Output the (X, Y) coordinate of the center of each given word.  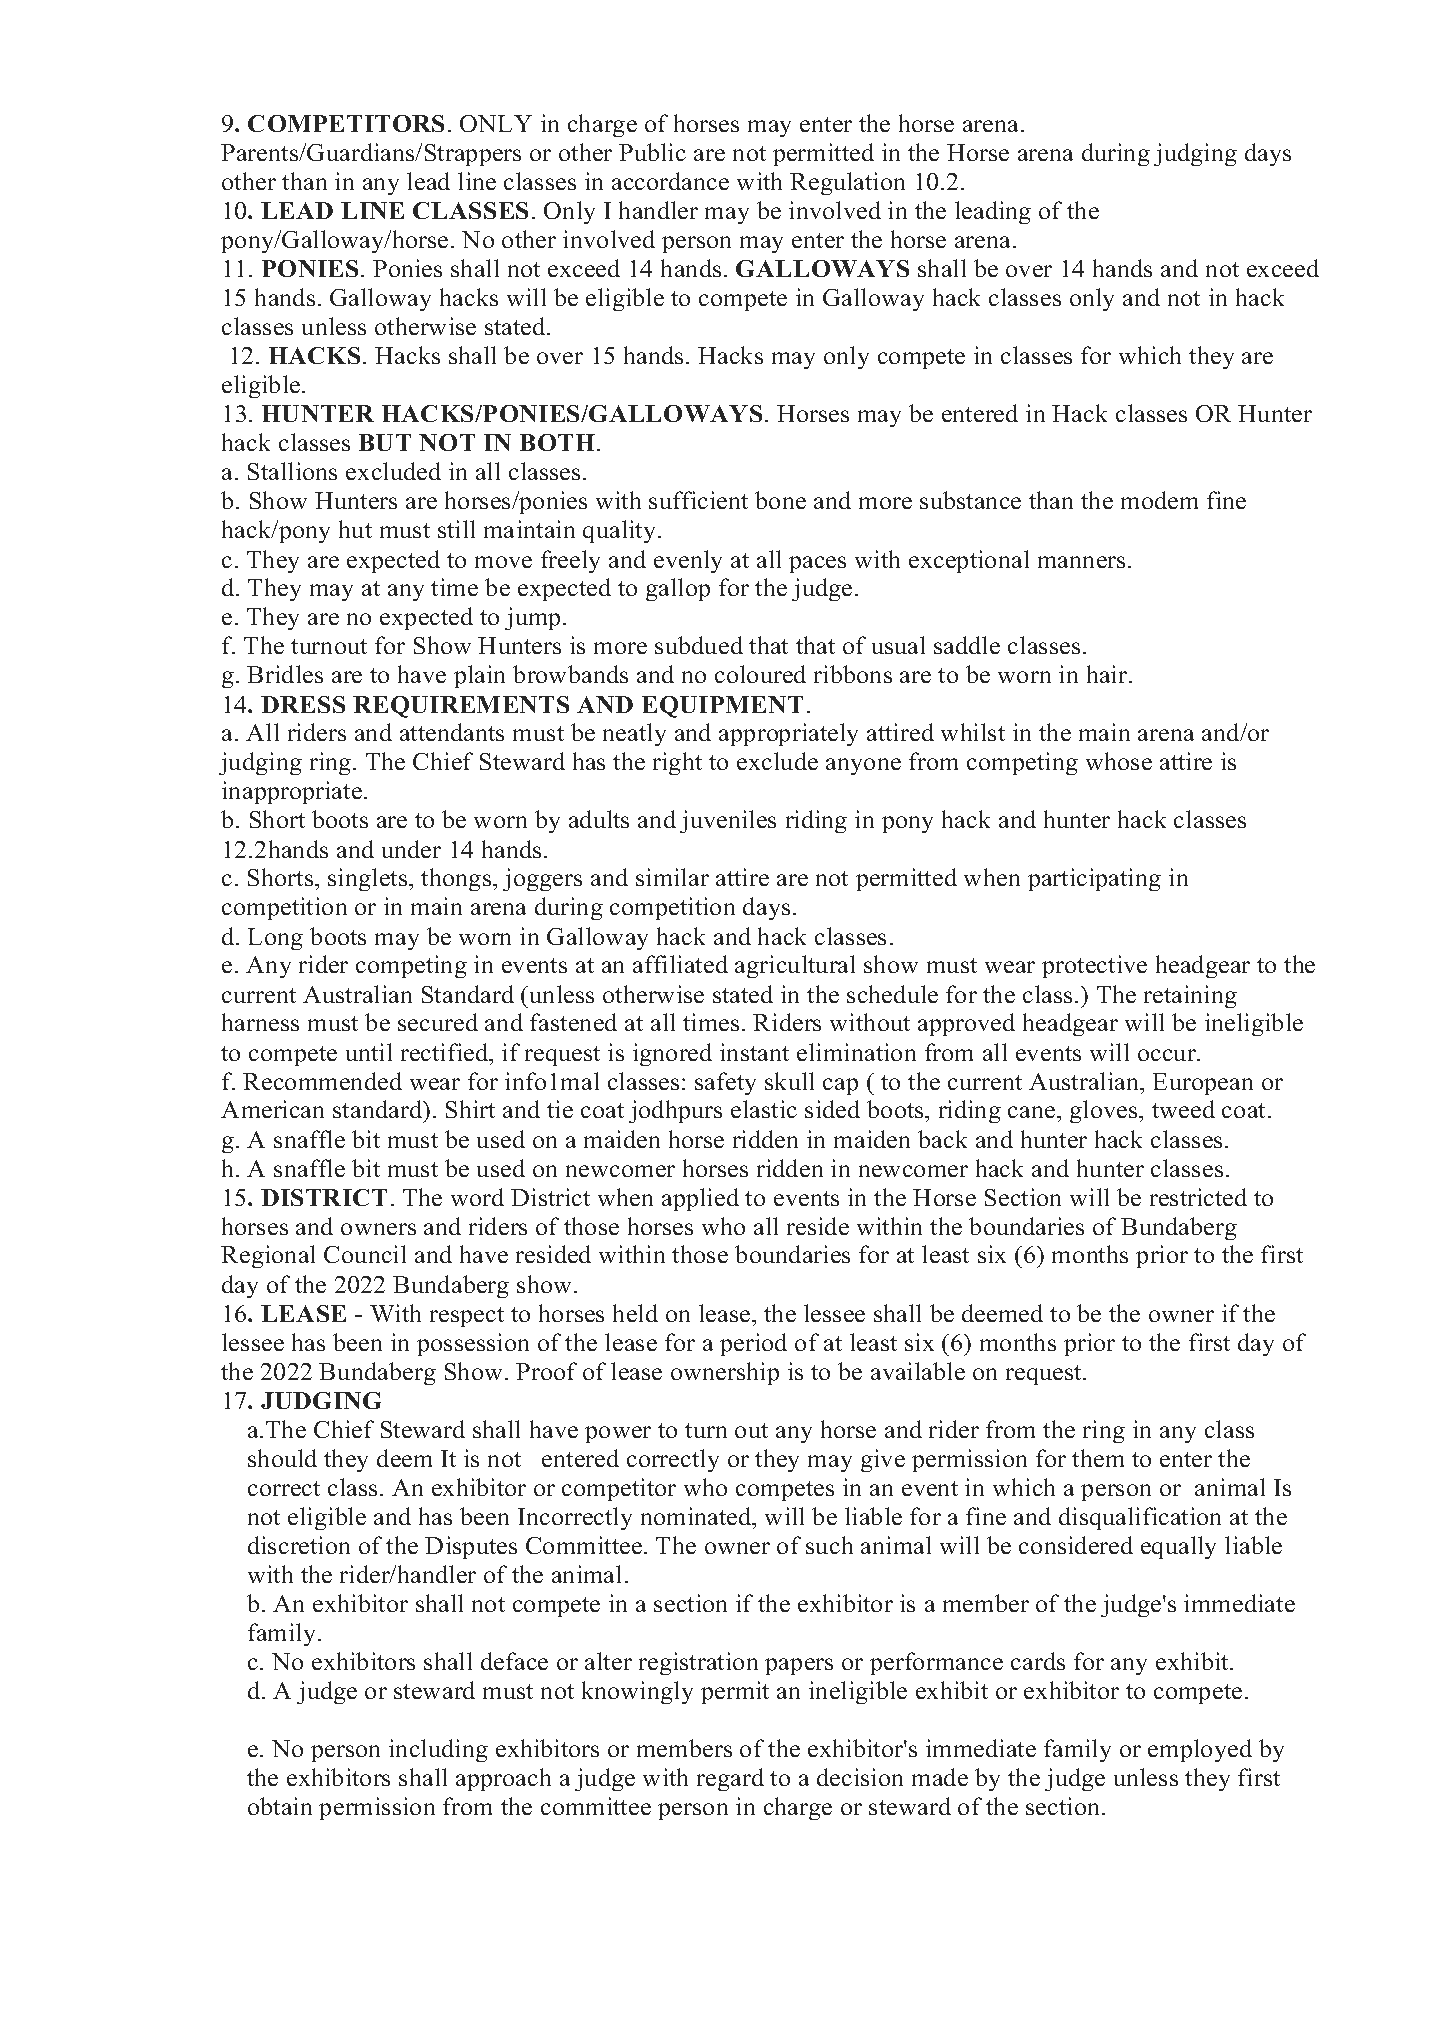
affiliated (680, 964)
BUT (385, 442)
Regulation (847, 183)
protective (1094, 966)
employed (1200, 1750)
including (438, 1750)
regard (730, 1779)
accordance (670, 181)
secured (438, 1022)
